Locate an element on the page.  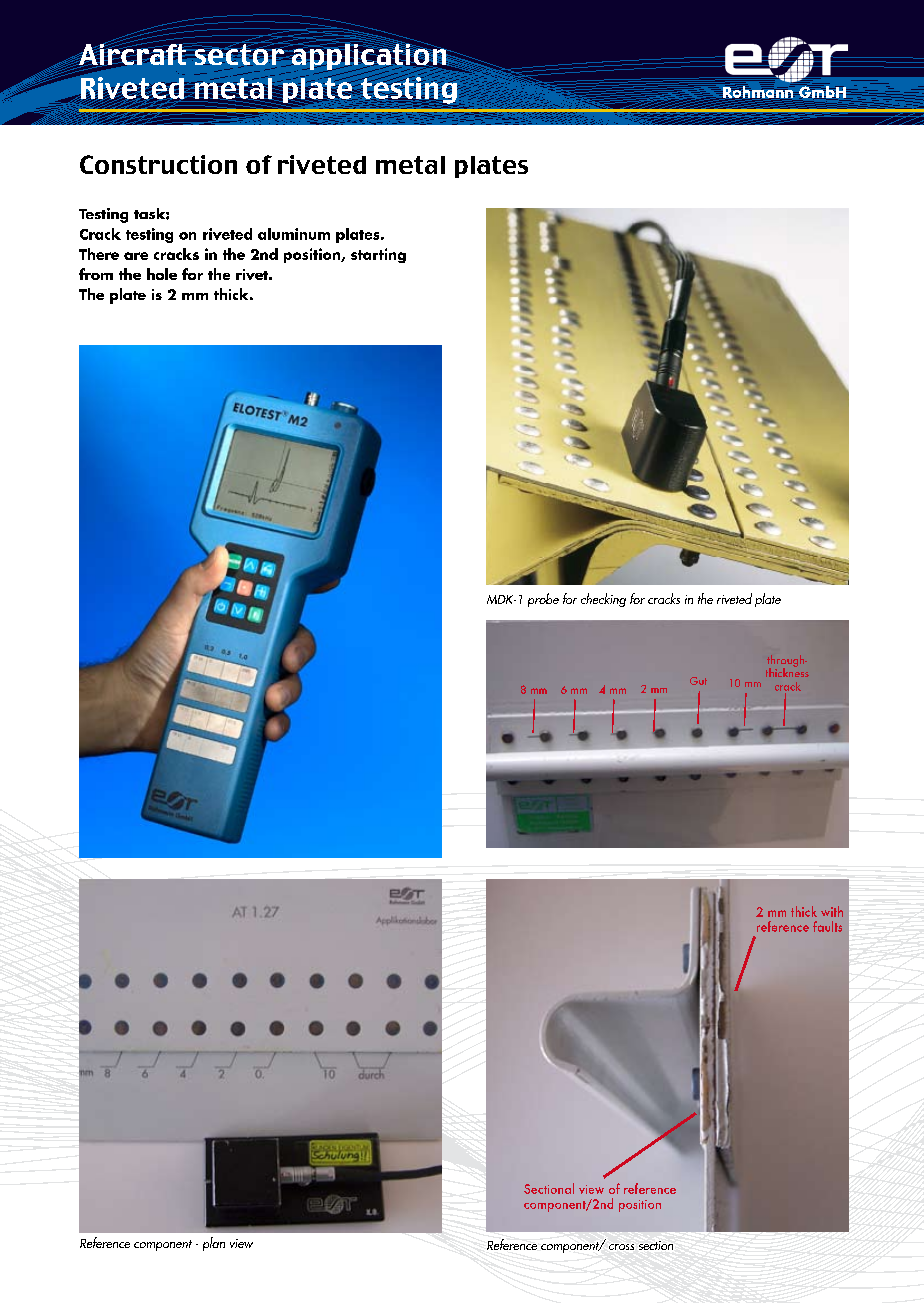
sector is located at coordinates (239, 54).
